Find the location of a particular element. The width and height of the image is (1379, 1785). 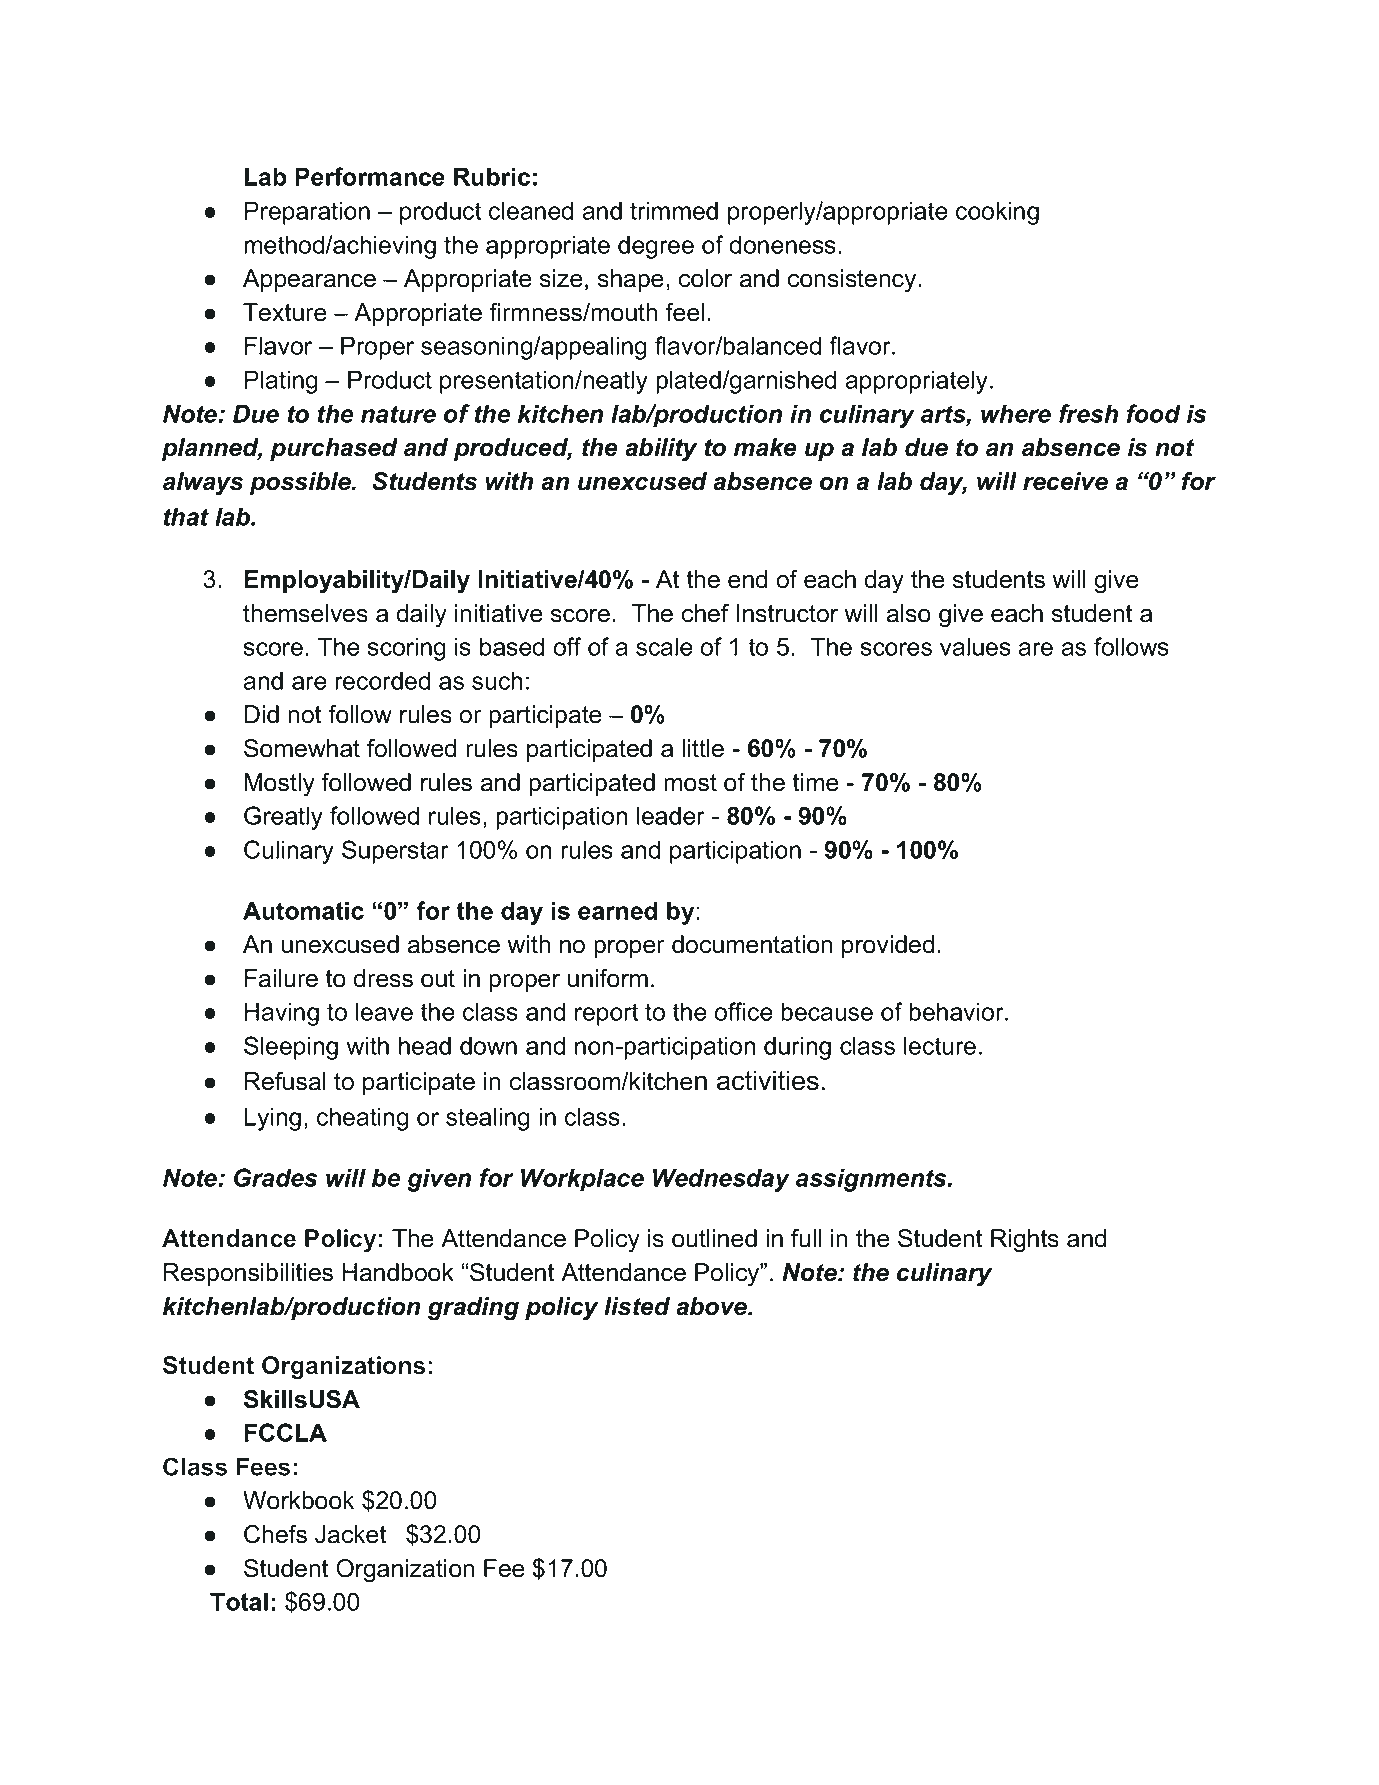

report is located at coordinates (606, 1014).
